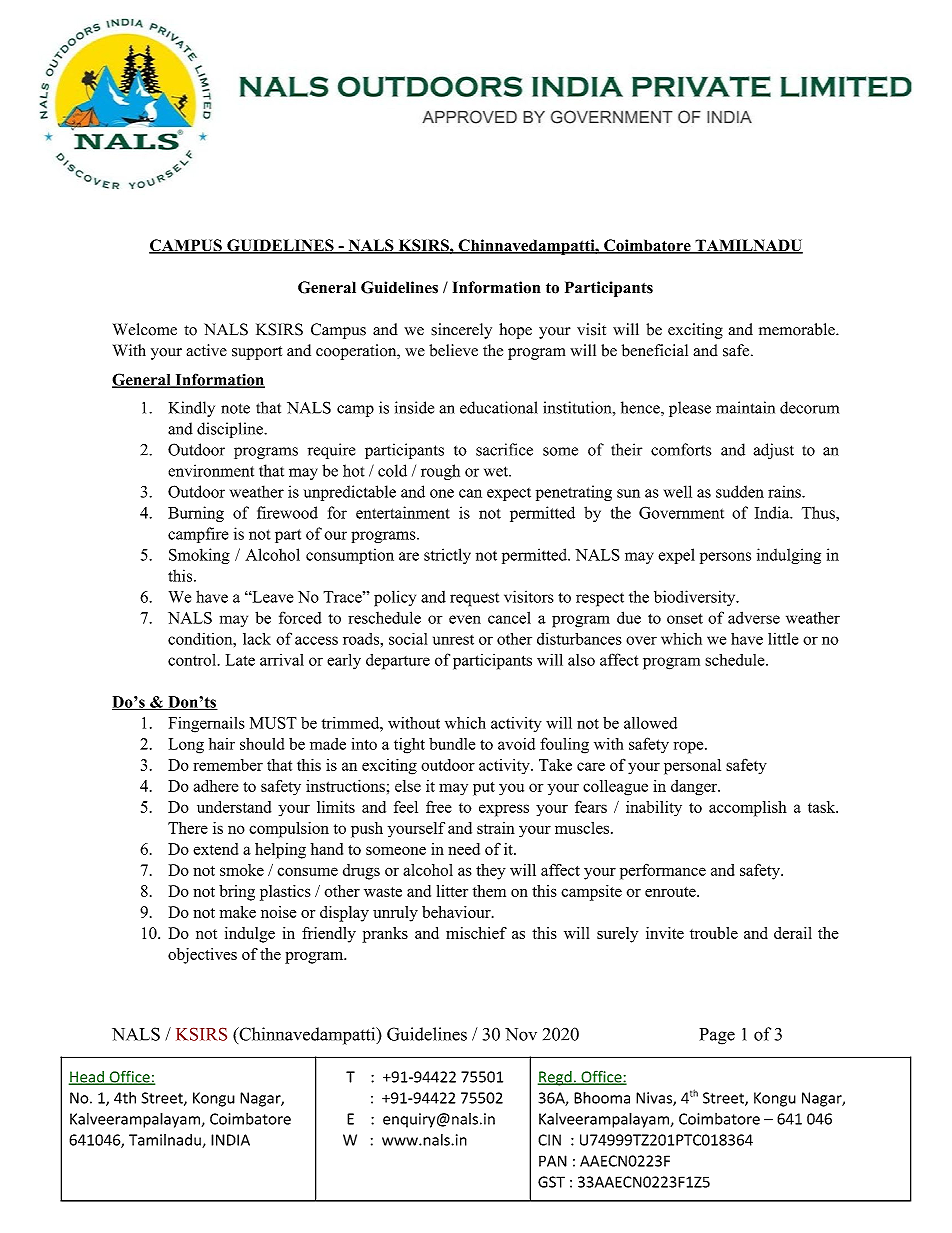  I want to click on Smoking, so click(199, 556).
